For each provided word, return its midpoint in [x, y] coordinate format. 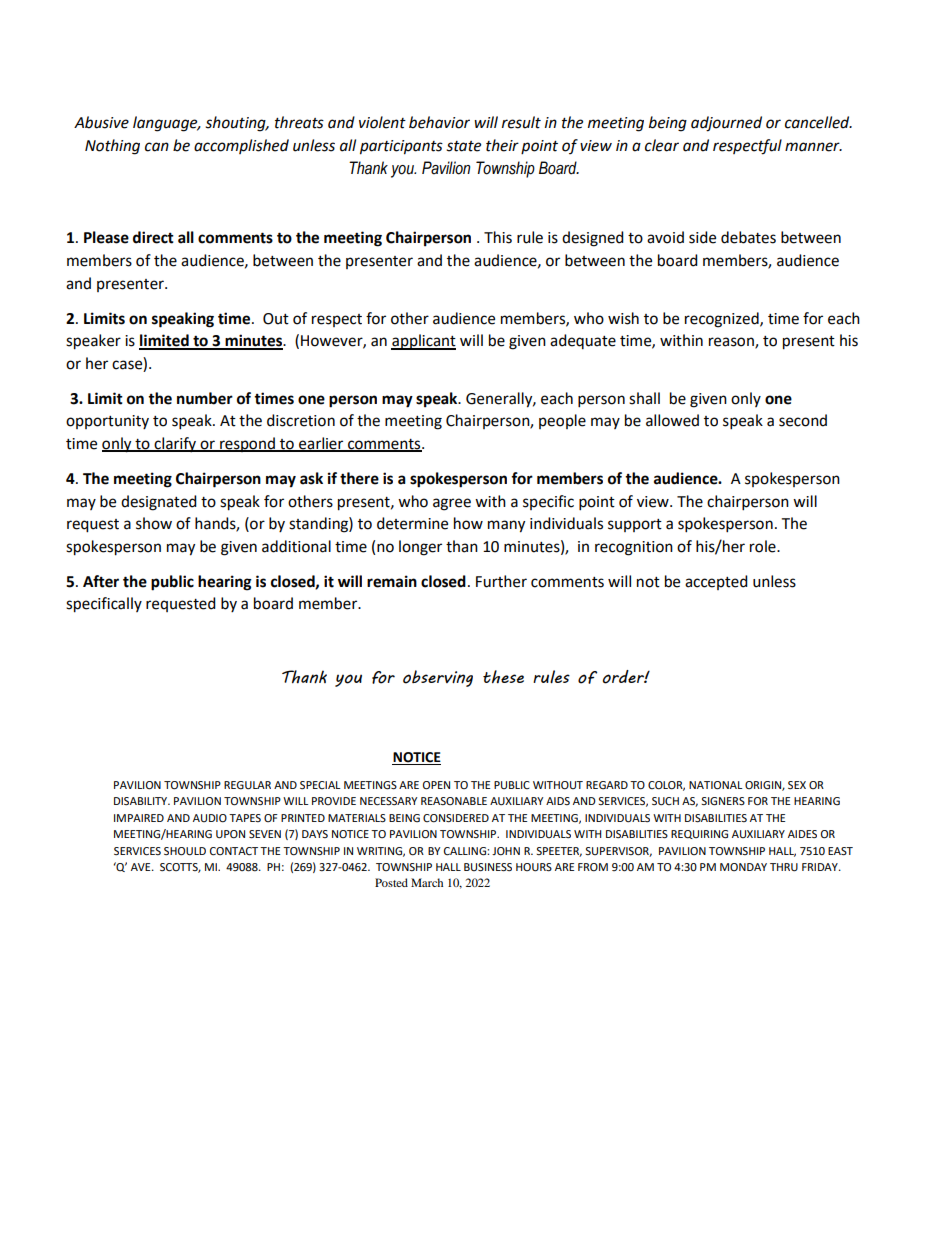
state [463, 146]
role [764, 546]
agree [452, 504]
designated [159, 503]
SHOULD [185, 851]
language [166, 124]
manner [813, 147]
